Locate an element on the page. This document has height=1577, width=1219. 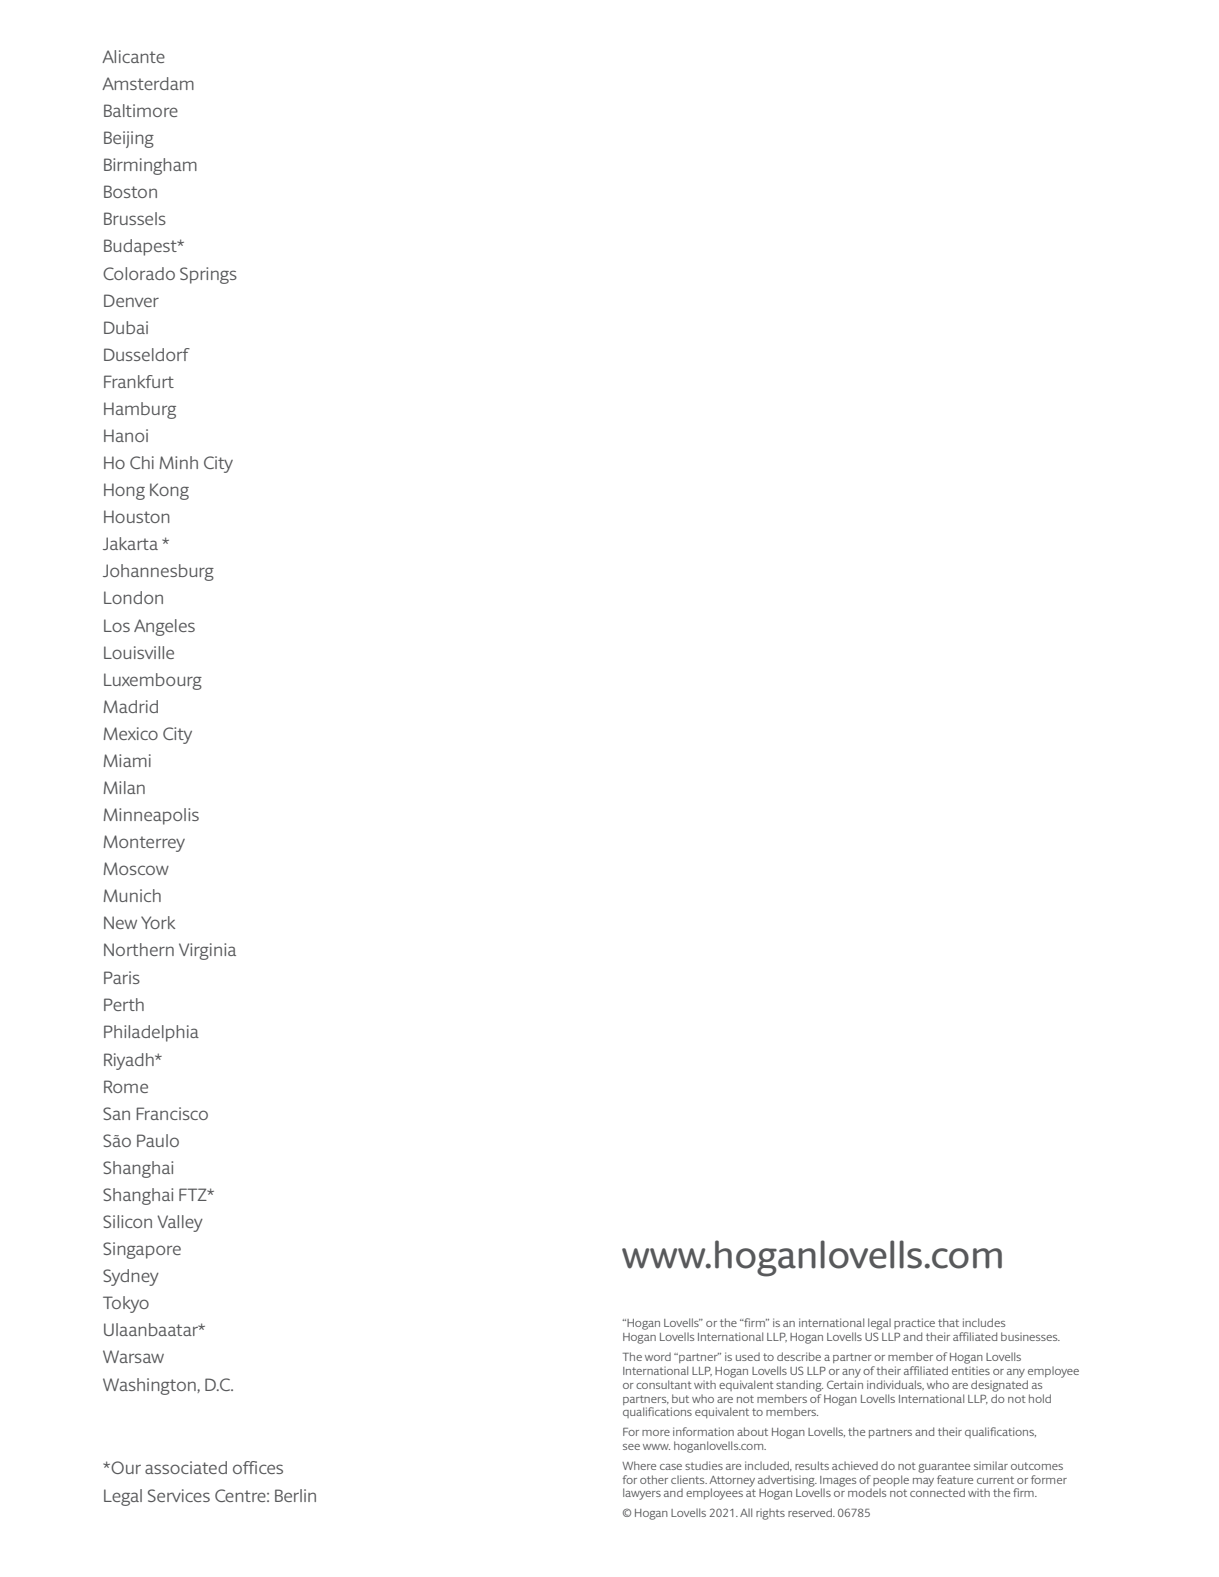
Johannesburg is located at coordinates (158, 572).
